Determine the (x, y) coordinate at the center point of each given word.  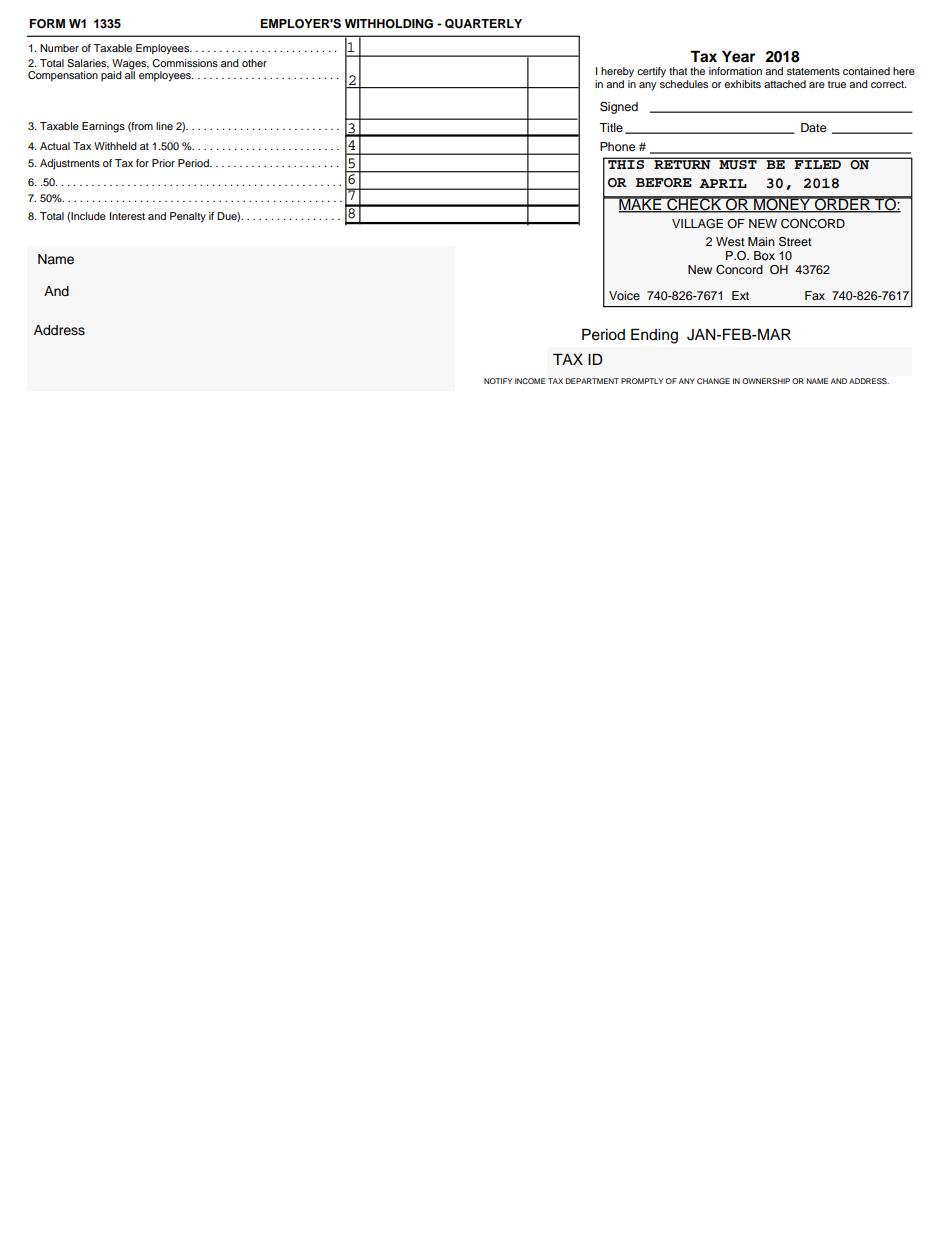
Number (59, 48)
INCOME (530, 381)
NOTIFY (498, 381)
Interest (127, 216)
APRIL (723, 183)
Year (738, 56)
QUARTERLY (483, 24)
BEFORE (664, 183)
